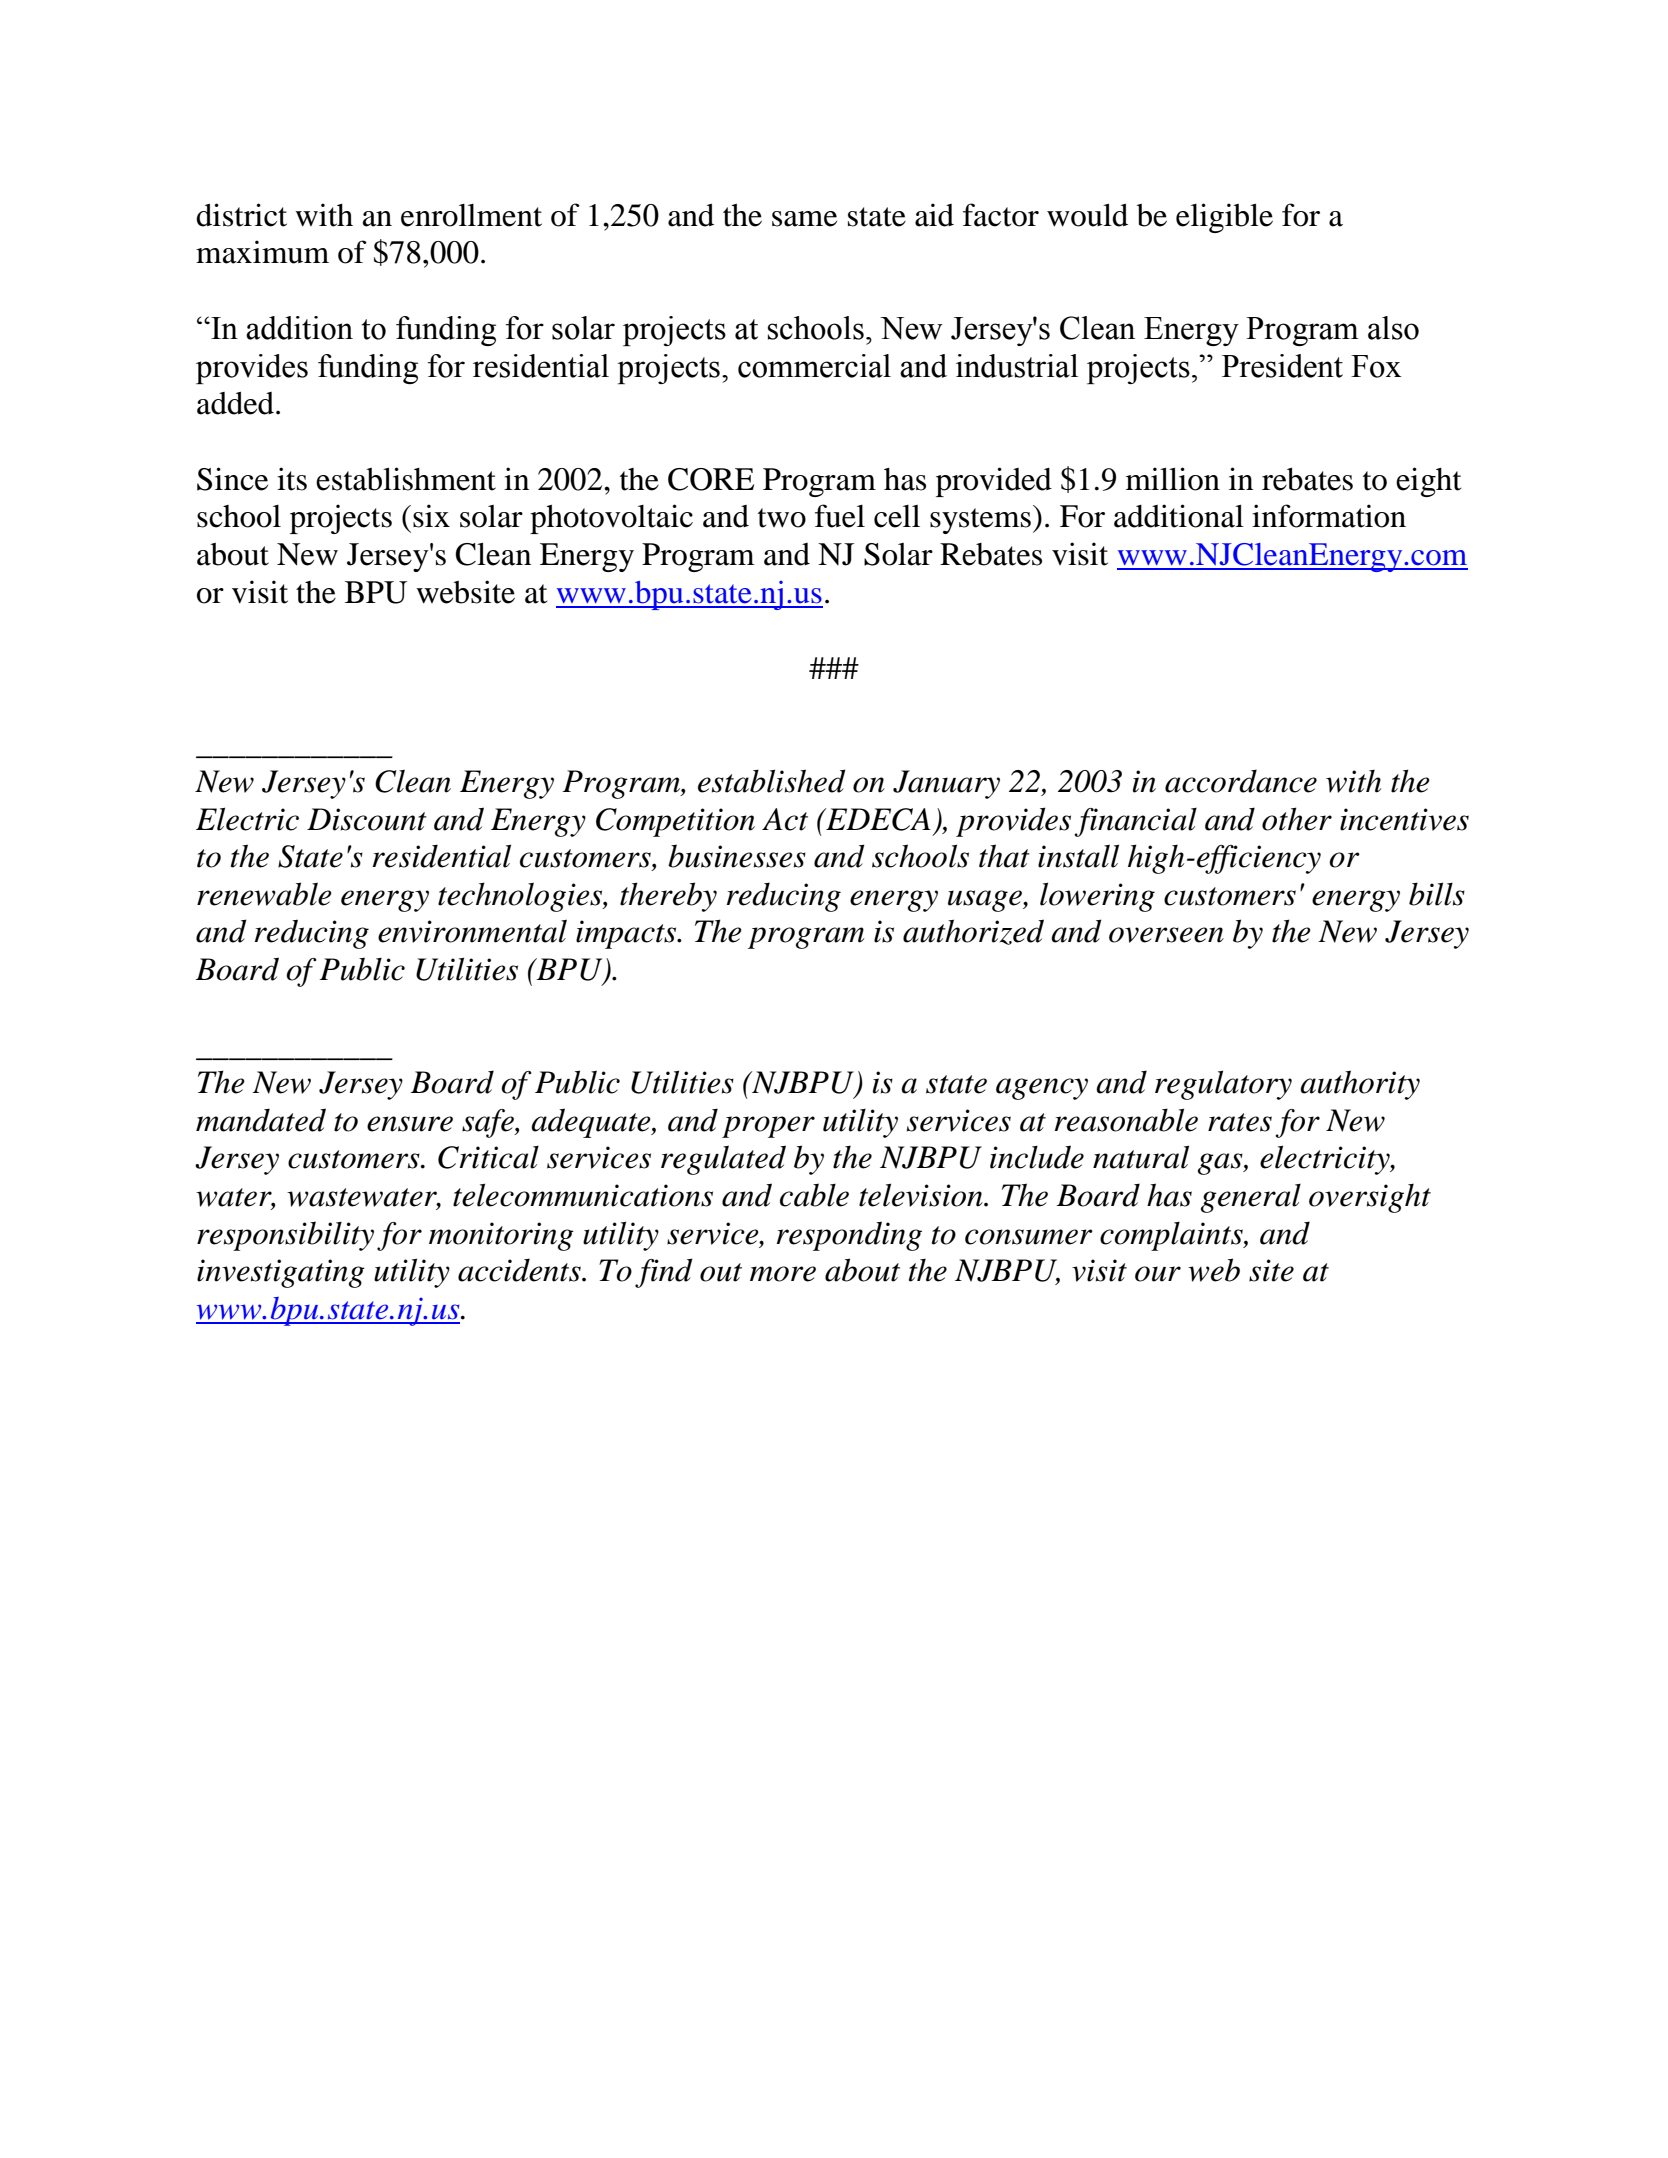 The height and width of the image is (2158, 1668). Describe the element at coordinates (1329, 516) in the image. I see `information` at that location.
